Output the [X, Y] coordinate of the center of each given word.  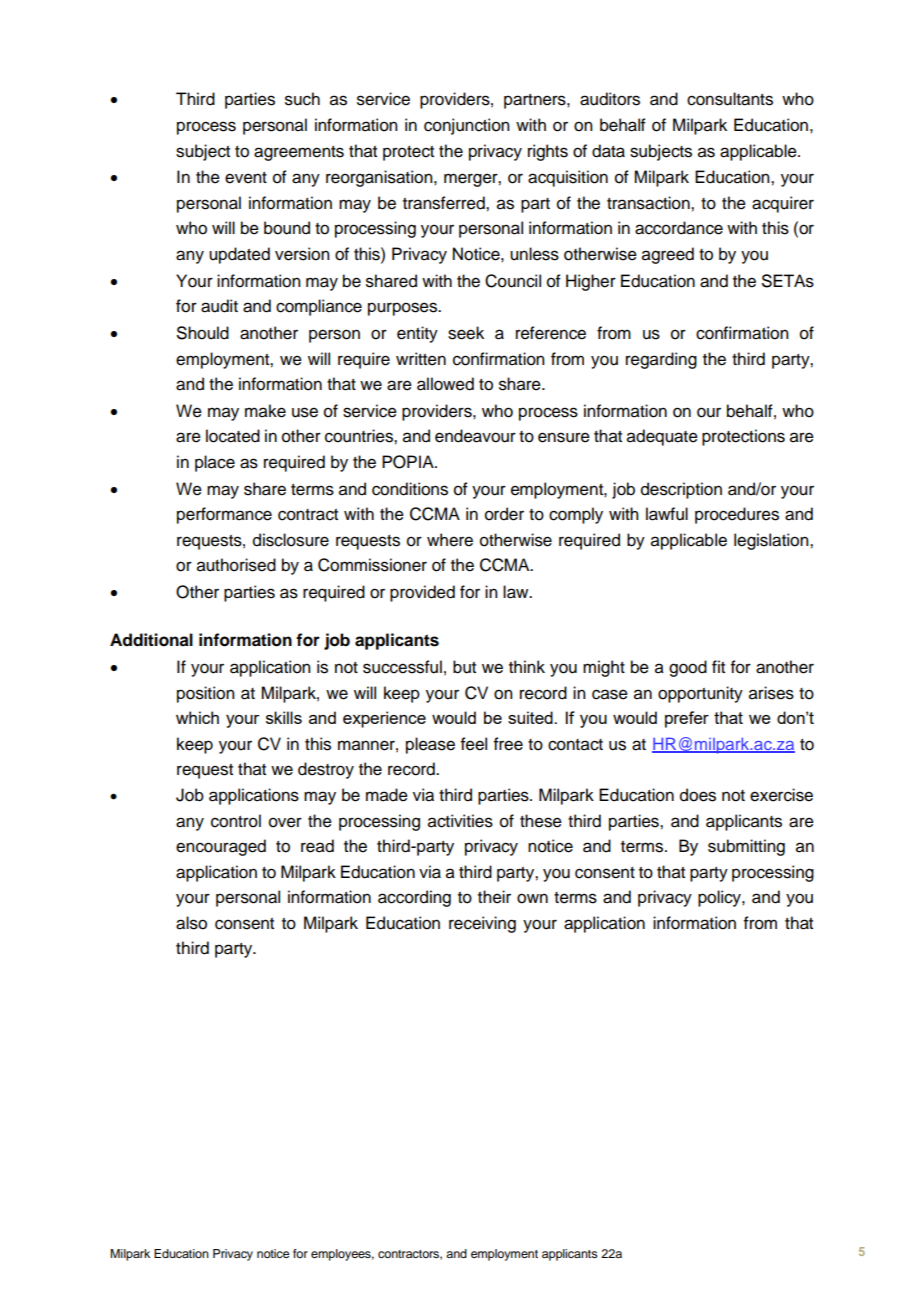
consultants [730, 99]
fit [718, 666]
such [302, 99]
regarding [661, 360]
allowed [445, 384]
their [494, 897]
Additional [151, 640]
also [191, 923]
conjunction [467, 126]
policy [720, 898]
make [265, 411]
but [464, 667]
